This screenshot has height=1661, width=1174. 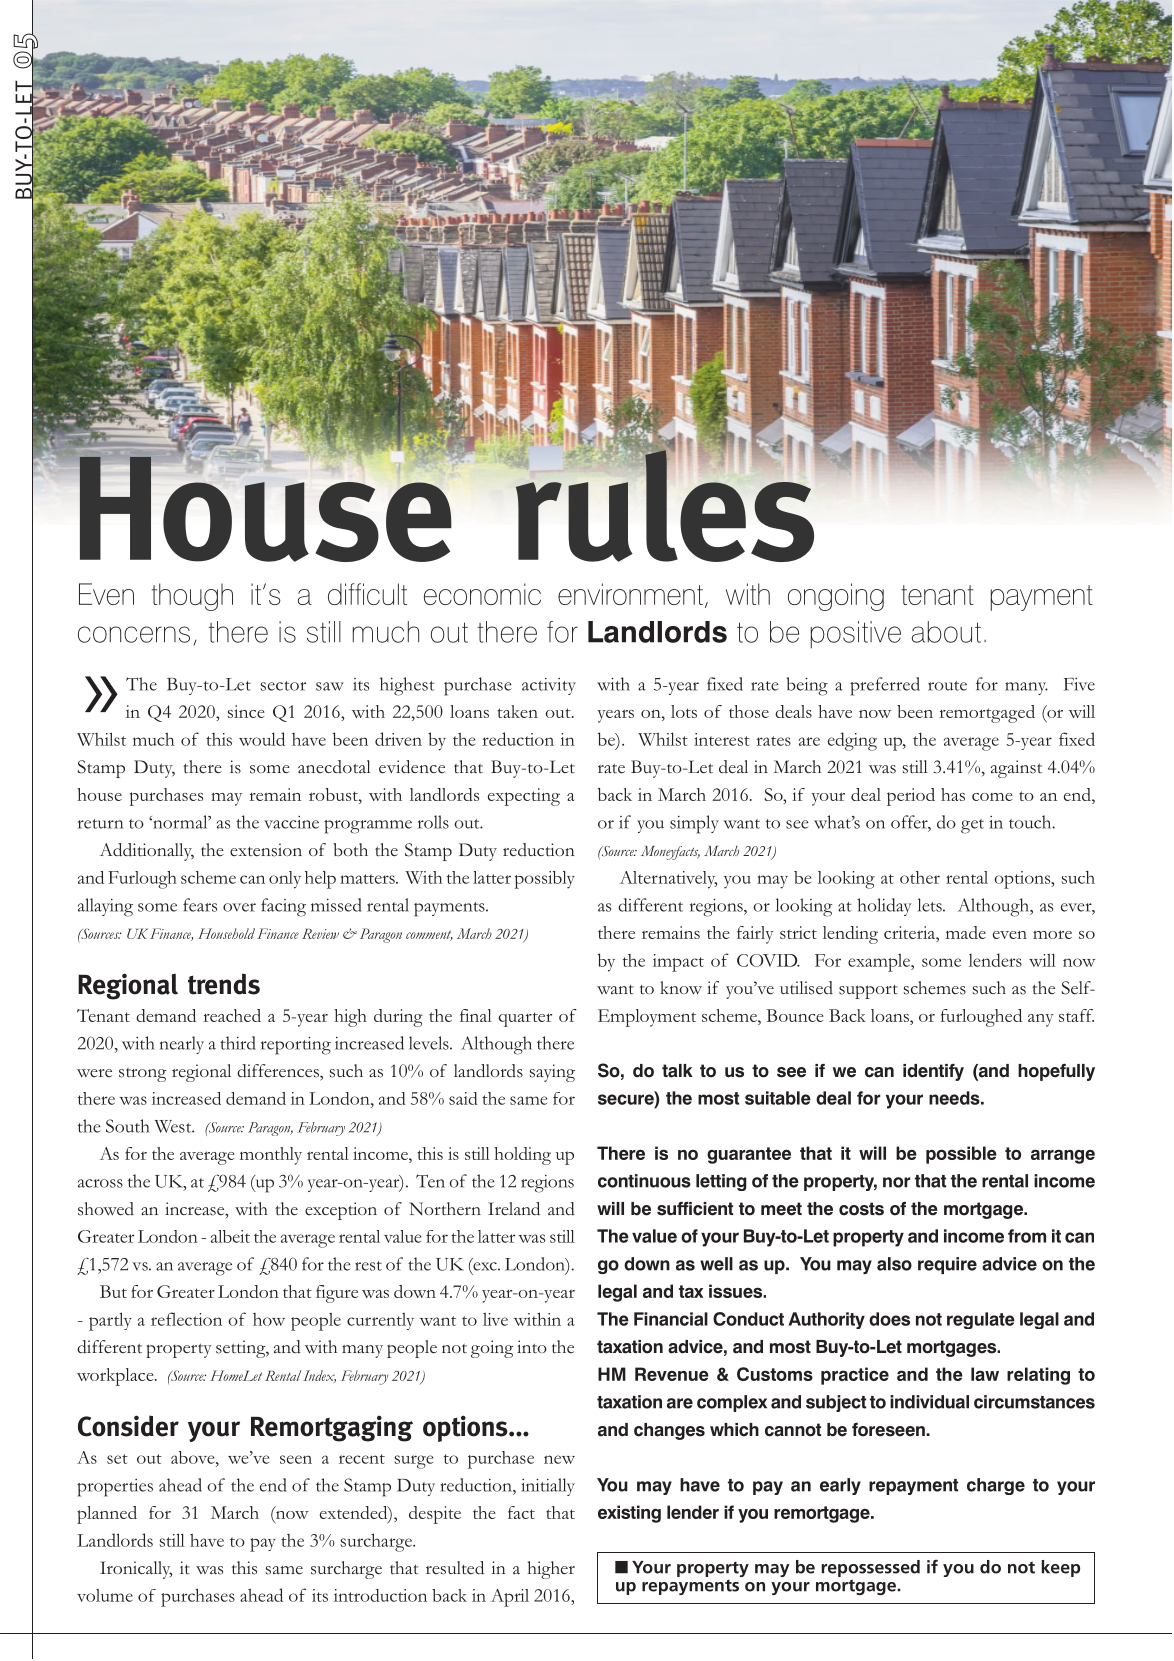 What do you see at coordinates (143, 1075) in the screenshot?
I see `strong` at bounding box center [143, 1075].
